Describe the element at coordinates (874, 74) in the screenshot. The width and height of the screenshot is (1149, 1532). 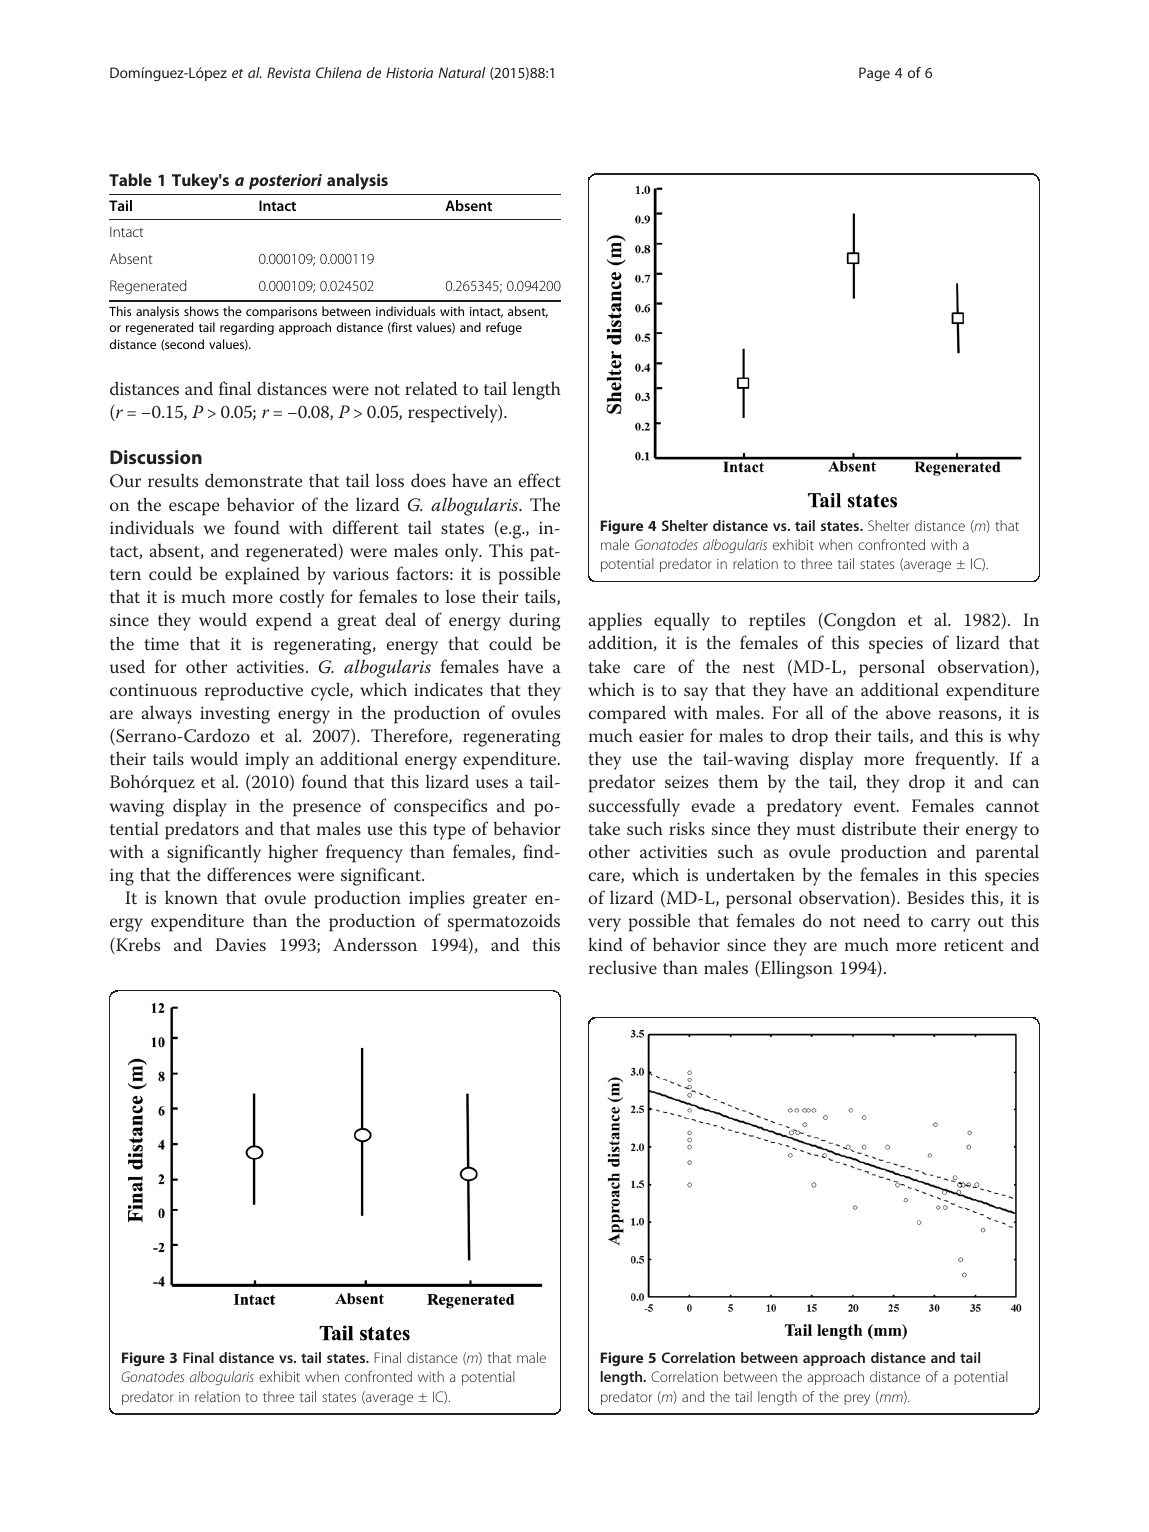
I see `Page` at that location.
